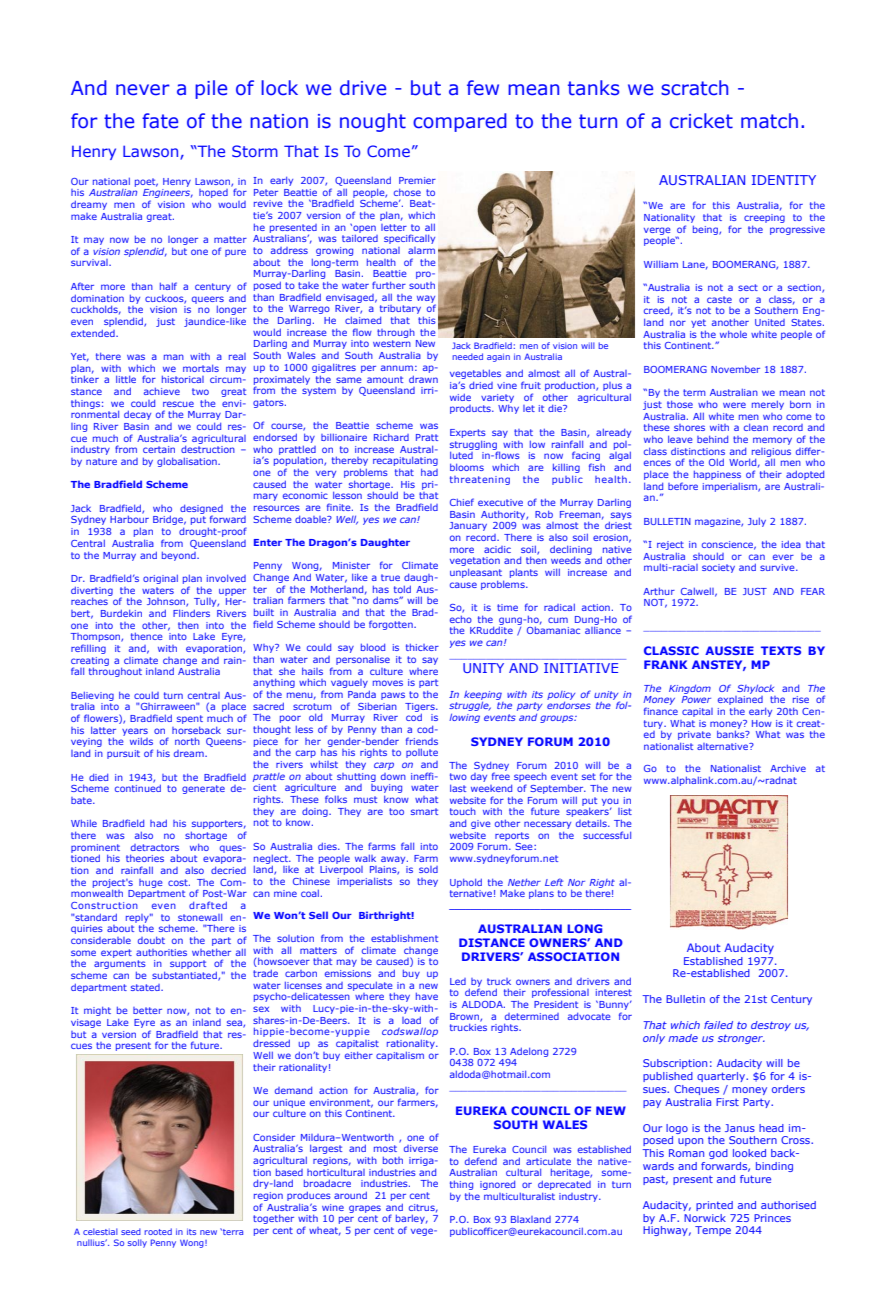  What do you see at coordinates (421, 1148) in the screenshot?
I see `diverse` at bounding box center [421, 1148].
